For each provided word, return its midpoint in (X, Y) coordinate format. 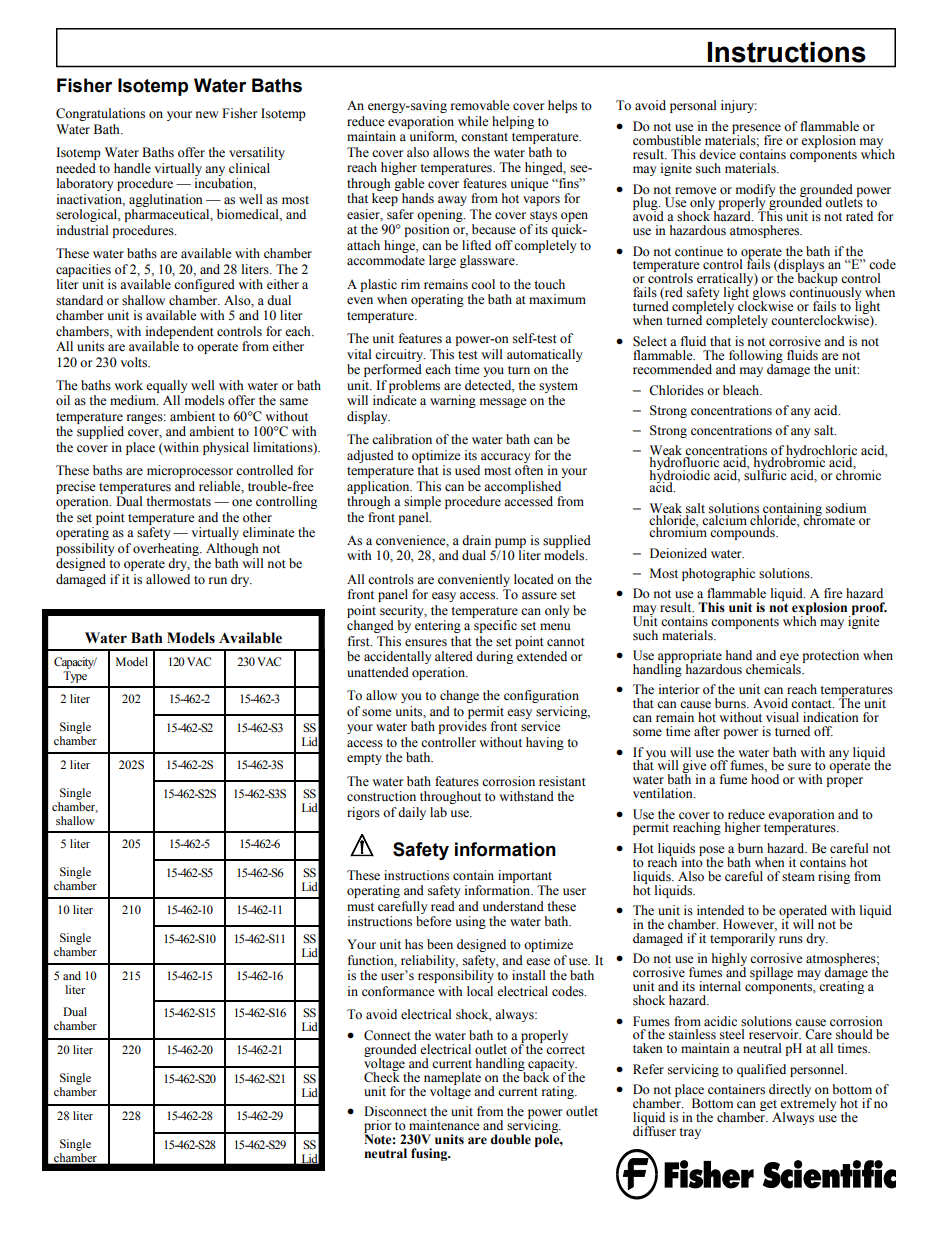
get (768, 1105)
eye (788, 659)
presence (756, 130)
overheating (167, 549)
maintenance (444, 1125)
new (207, 114)
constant (484, 137)
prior (377, 1128)
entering (438, 626)
